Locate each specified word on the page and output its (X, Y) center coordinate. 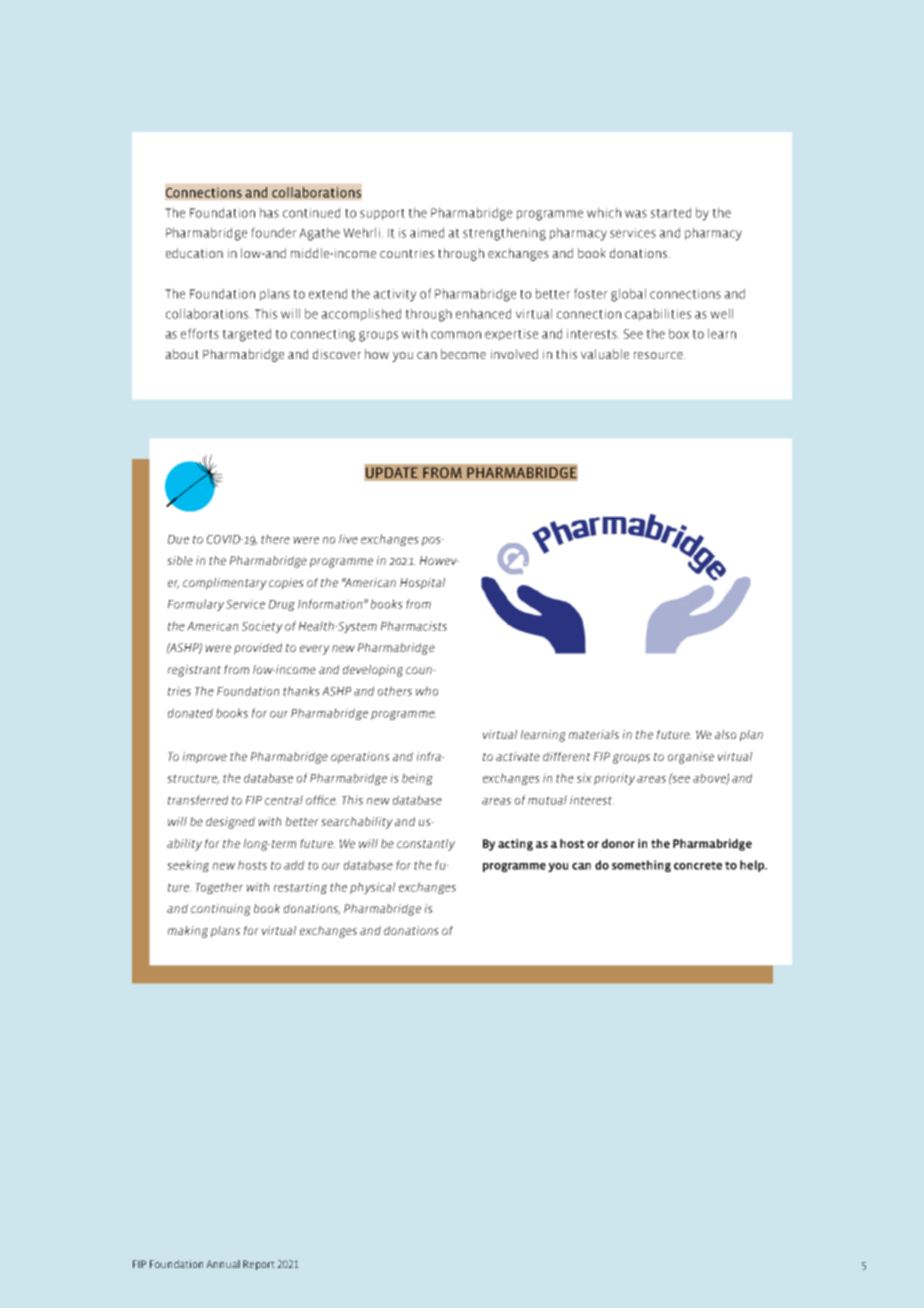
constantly (426, 845)
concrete (698, 865)
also (725, 734)
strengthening (504, 234)
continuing (221, 910)
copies (286, 584)
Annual (223, 1264)
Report (259, 1265)
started (671, 212)
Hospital (422, 584)
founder (274, 232)
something (641, 866)
